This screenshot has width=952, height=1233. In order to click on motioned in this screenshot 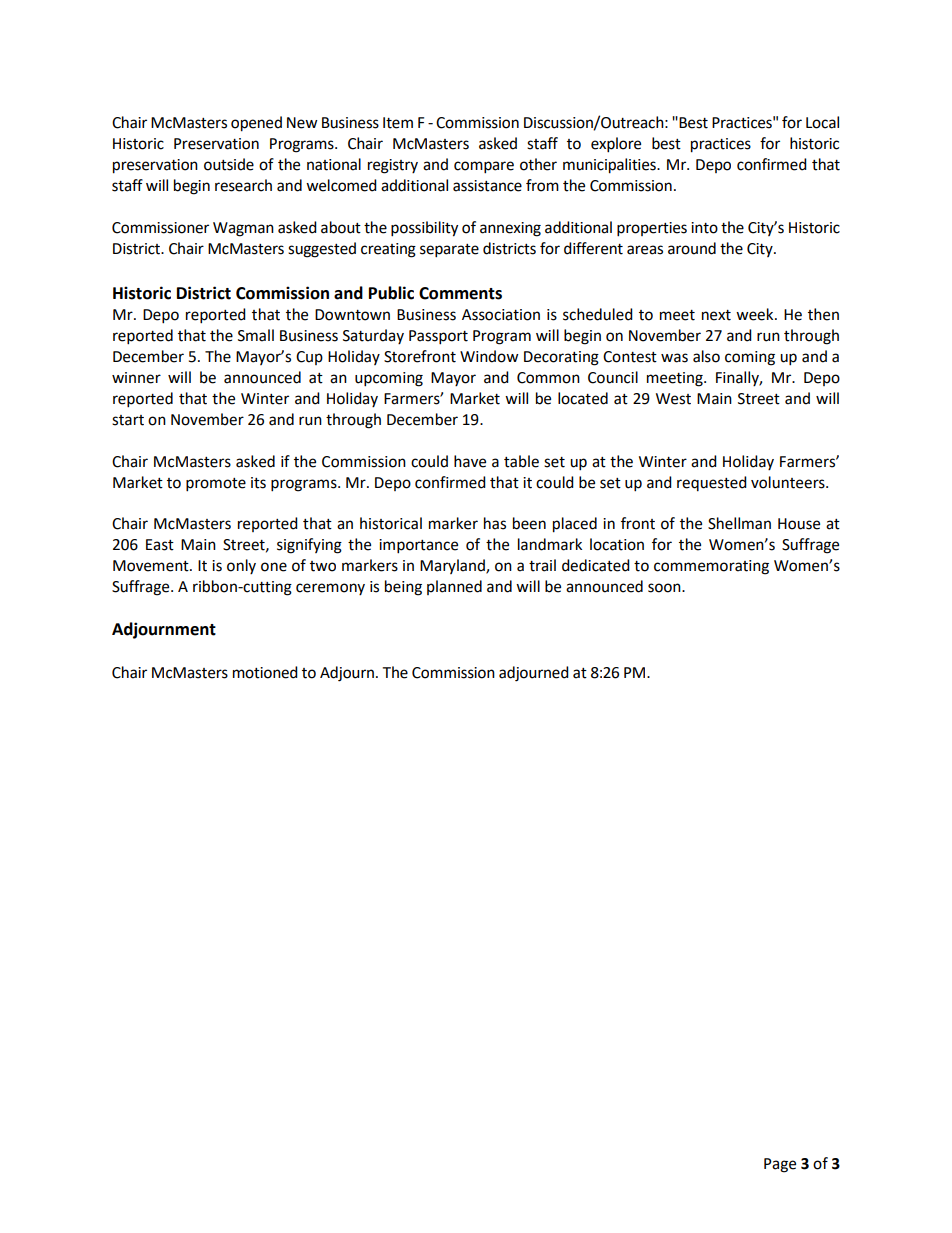, I will do `click(265, 672)`.
